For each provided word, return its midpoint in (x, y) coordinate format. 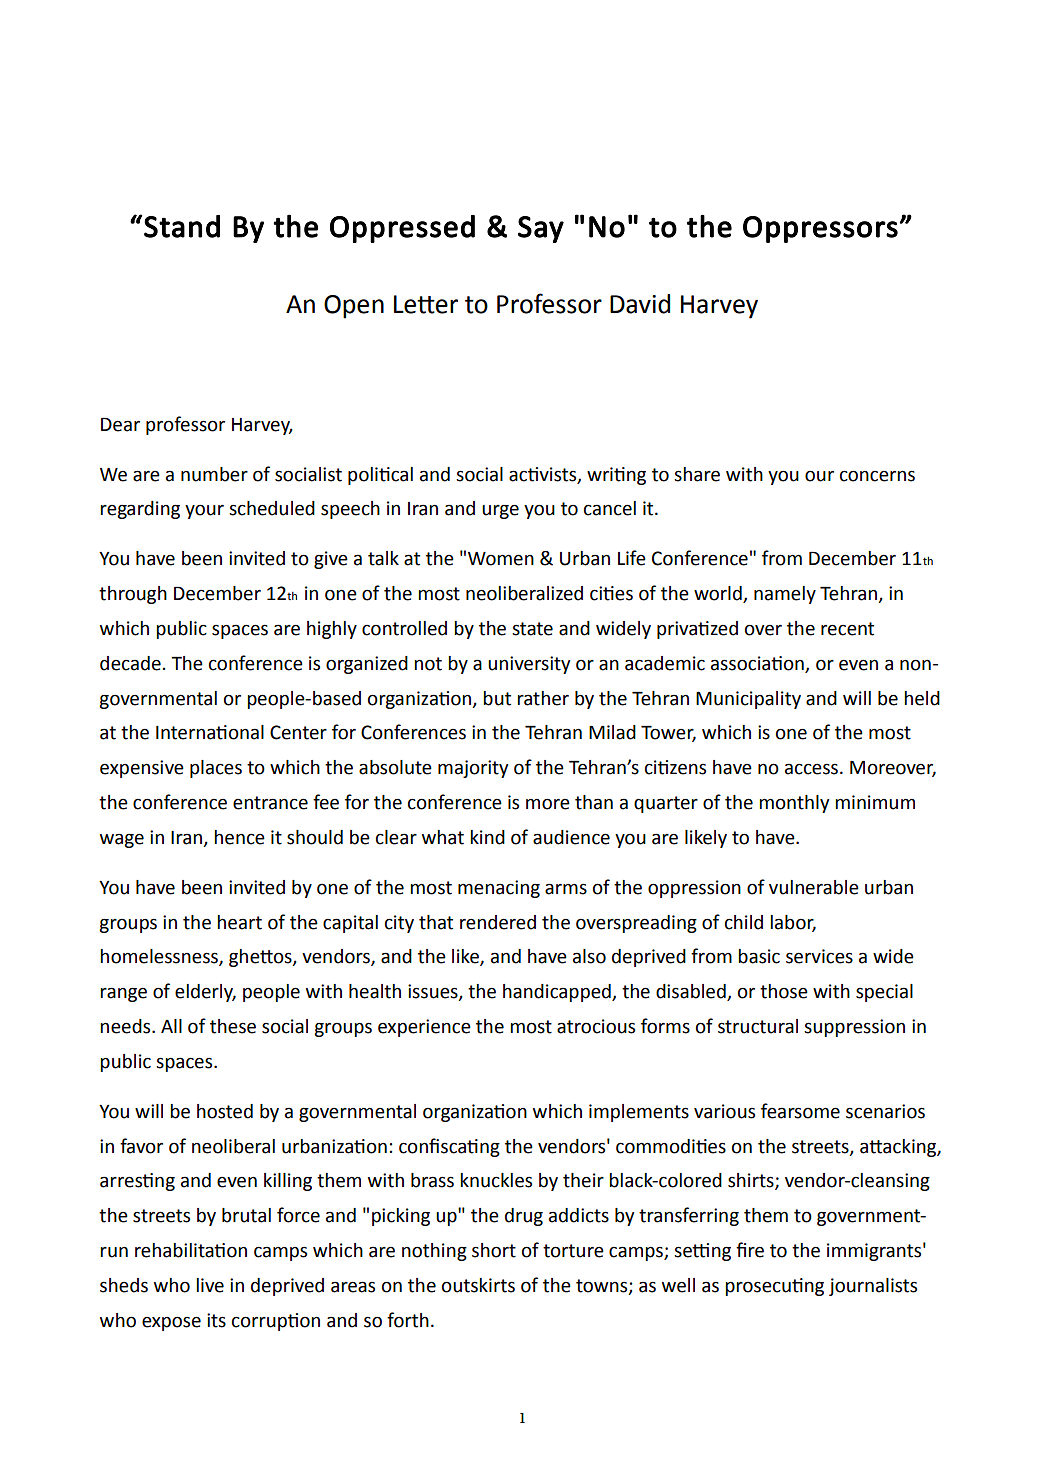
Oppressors (820, 229)
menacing (499, 889)
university (529, 665)
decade (130, 663)
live (210, 1285)
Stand (182, 226)
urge (500, 511)
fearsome (800, 1111)
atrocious (596, 1026)
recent (847, 629)
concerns (877, 476)
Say (541, 229)
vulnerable (814, 887)
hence (239, 837)
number (214, 474)
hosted (225, 1111)
